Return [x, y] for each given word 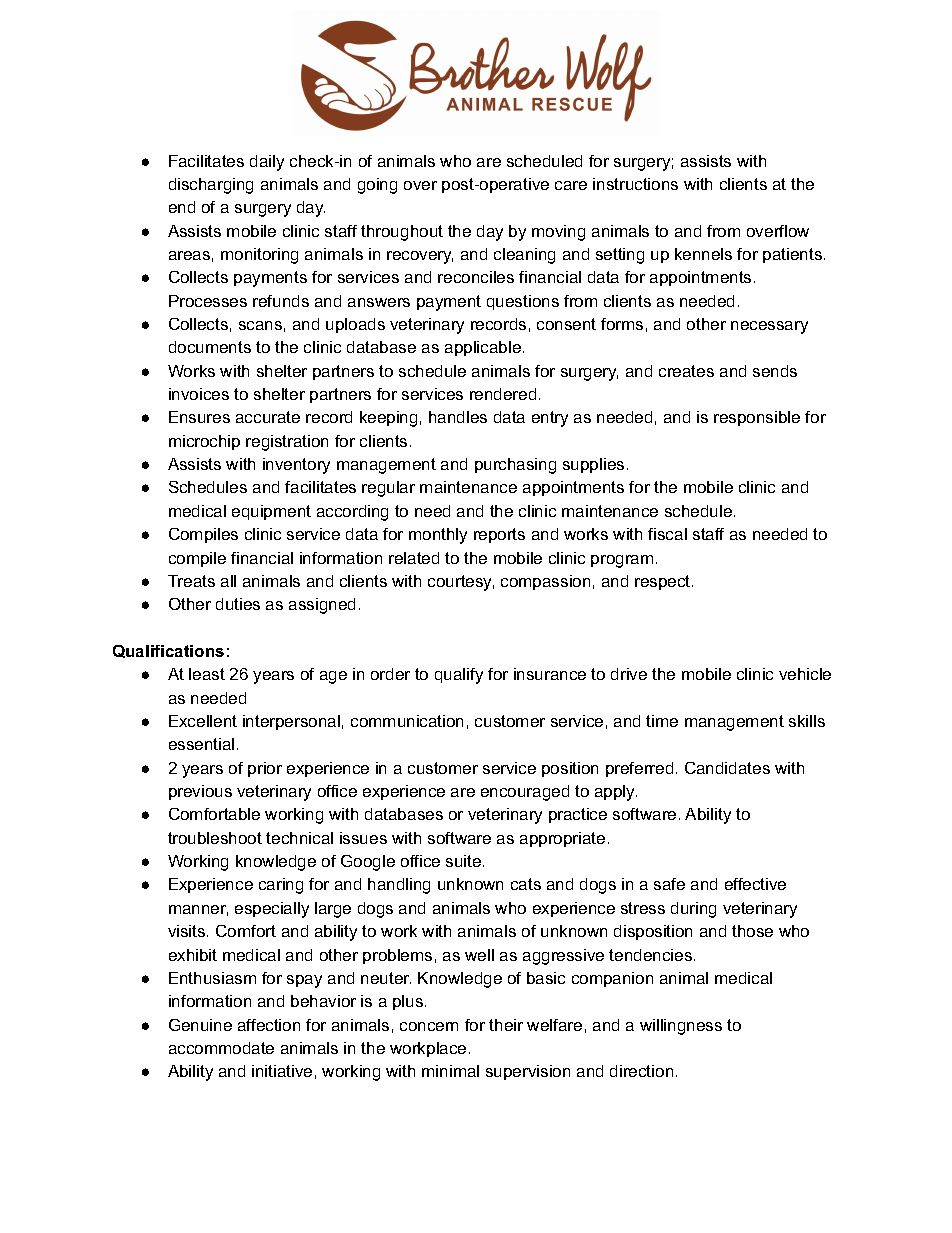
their [506, 1025]
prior [265, 769]
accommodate [221, 1048]
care [571, 185]
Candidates [727, 768]
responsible [757, 418]
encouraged [525, 793]
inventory [296, 466]
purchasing [515, 466]
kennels [703, 254]
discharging [211, 186]
